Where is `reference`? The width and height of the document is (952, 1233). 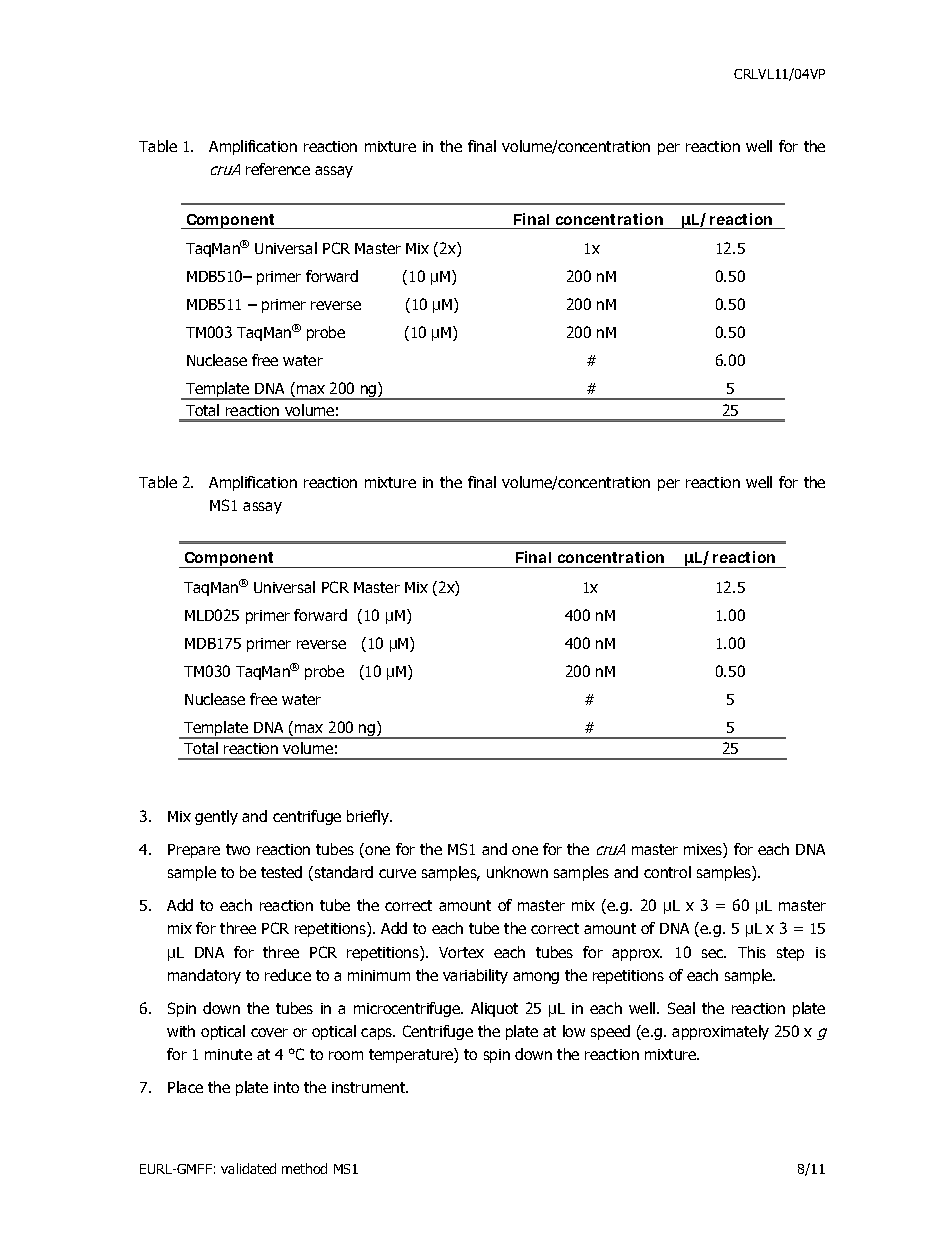
reference is located at coordinates (278, 169).
